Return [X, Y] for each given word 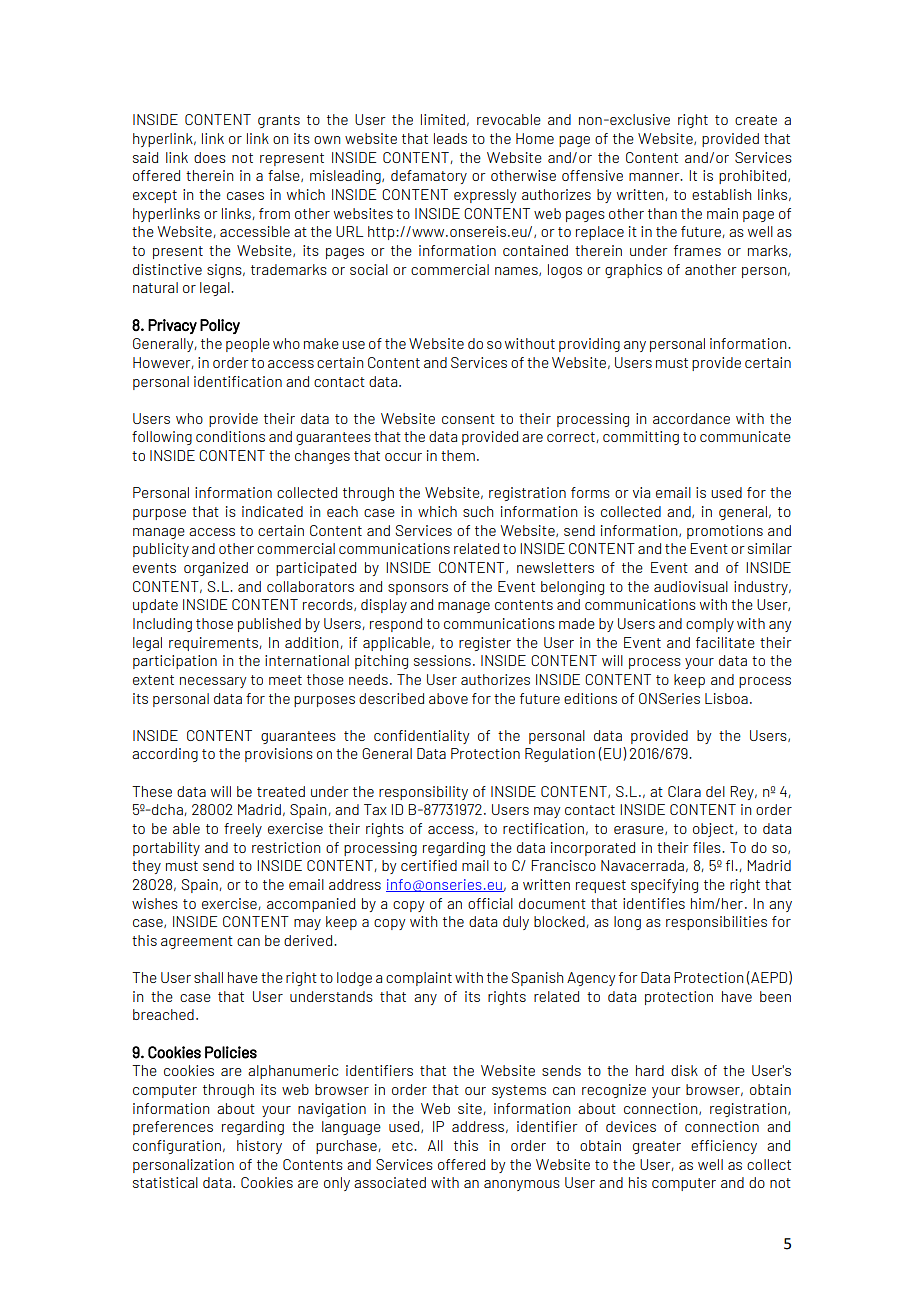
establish [721, 194]
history [259, 1147]
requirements [213, 644]
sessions [442, 660]
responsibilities [716, 923]
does [210, 157]
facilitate [725, 642]
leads [450, 138]
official [490, 903]
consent [468, 419]
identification [238, 381]
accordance [691, 418]
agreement [197, 942]
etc [403, 1146]
